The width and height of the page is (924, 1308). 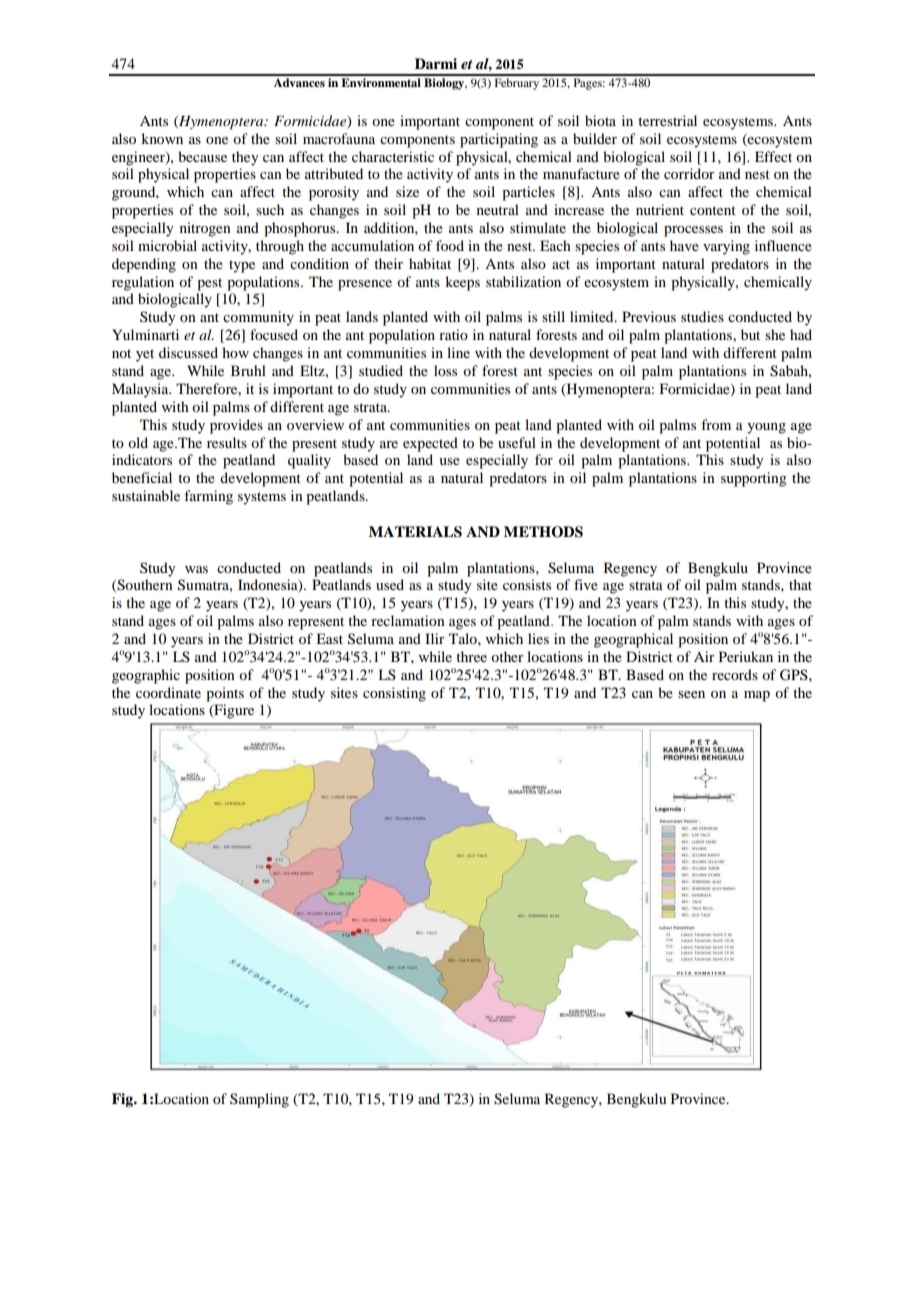 I want to click on expected, so click(x=430, y=444).
